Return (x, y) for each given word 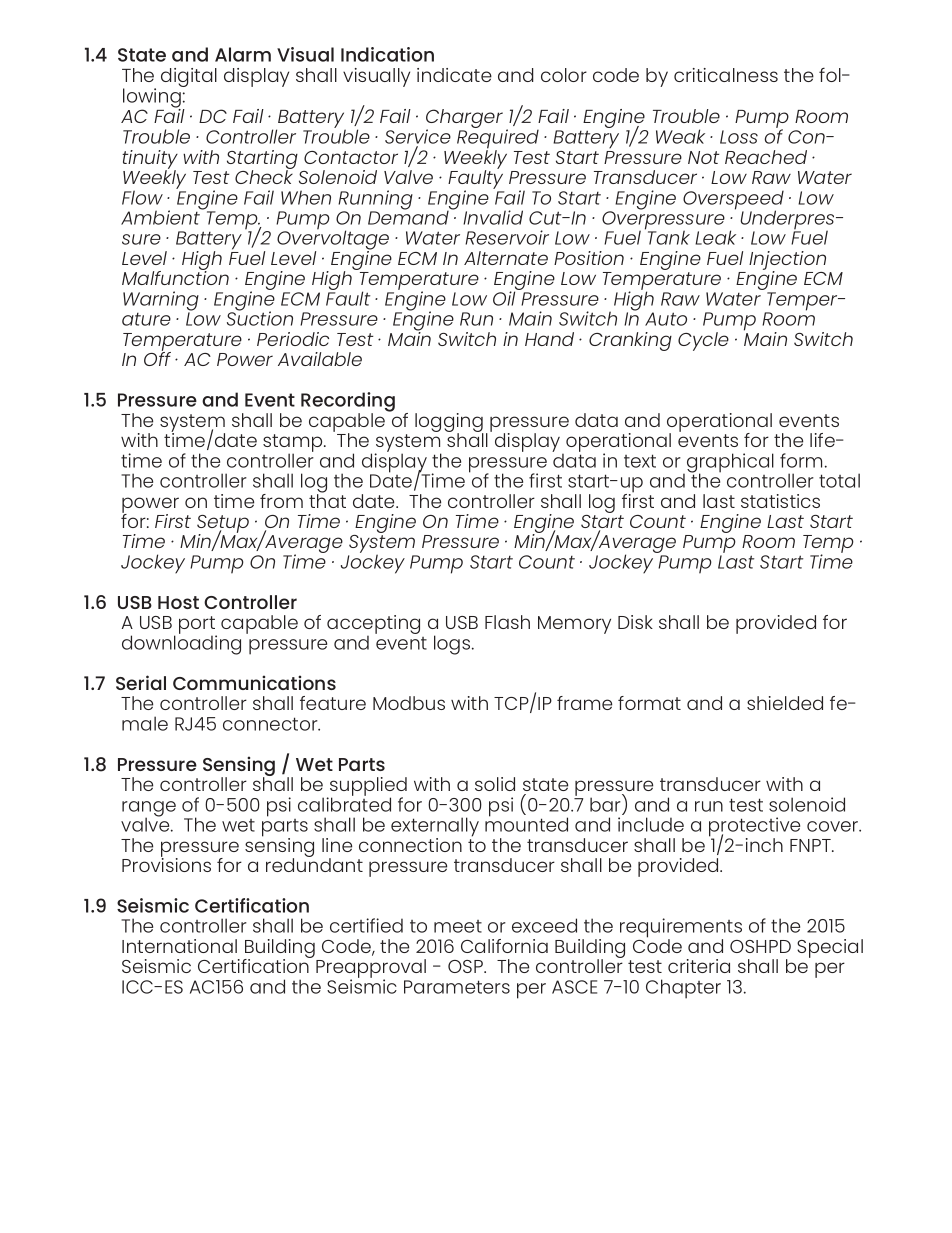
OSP (466, 966)
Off (157, 358)
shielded (785, 703)
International (179, 946)
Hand (549, 339)
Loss (739, 137)
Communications (254, 682)
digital (189, 77)
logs (453, 645)
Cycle (703, 341)
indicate (454, 75)
